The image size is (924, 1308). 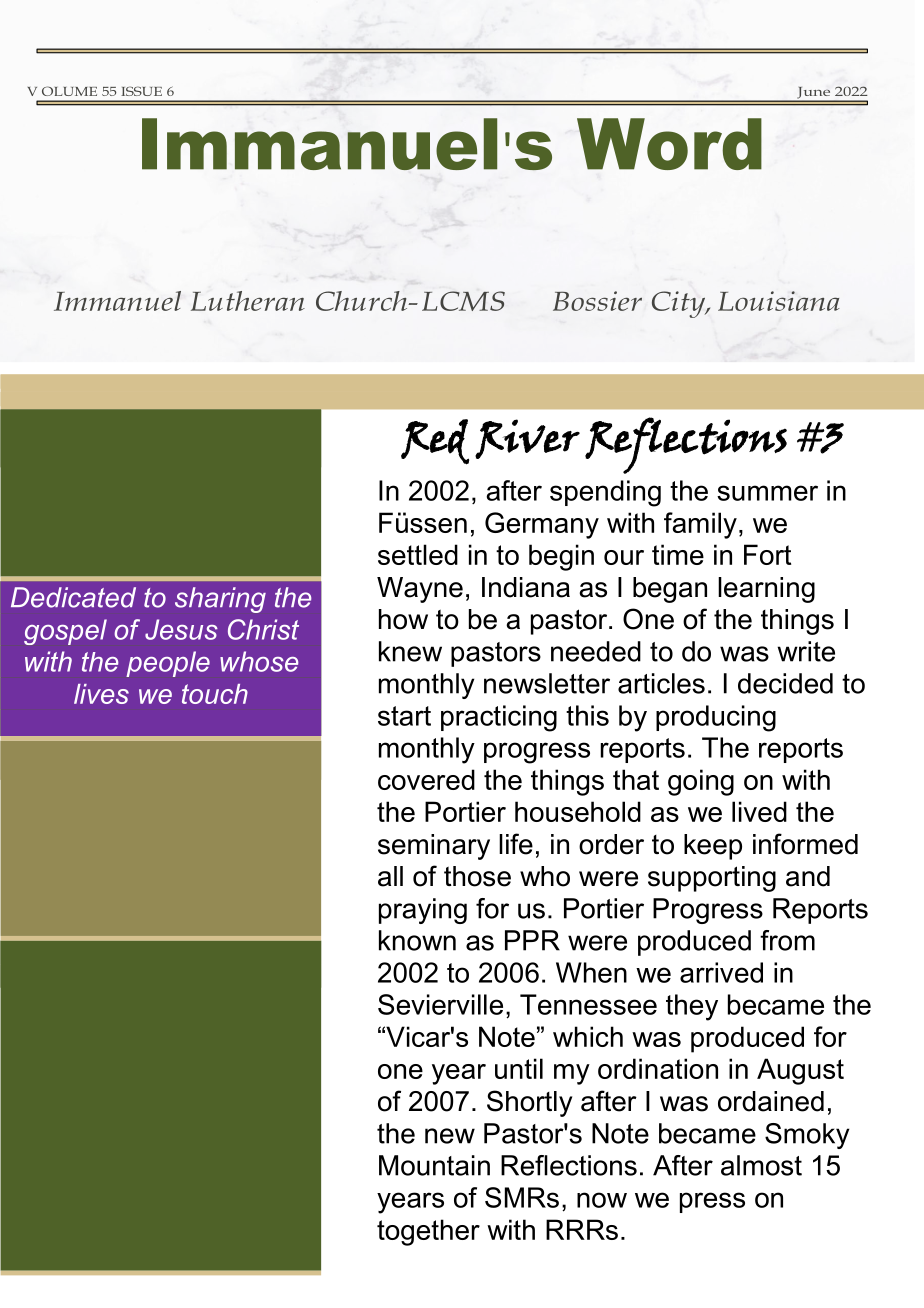 I want to click on together, so click(x=428, y=1232).
